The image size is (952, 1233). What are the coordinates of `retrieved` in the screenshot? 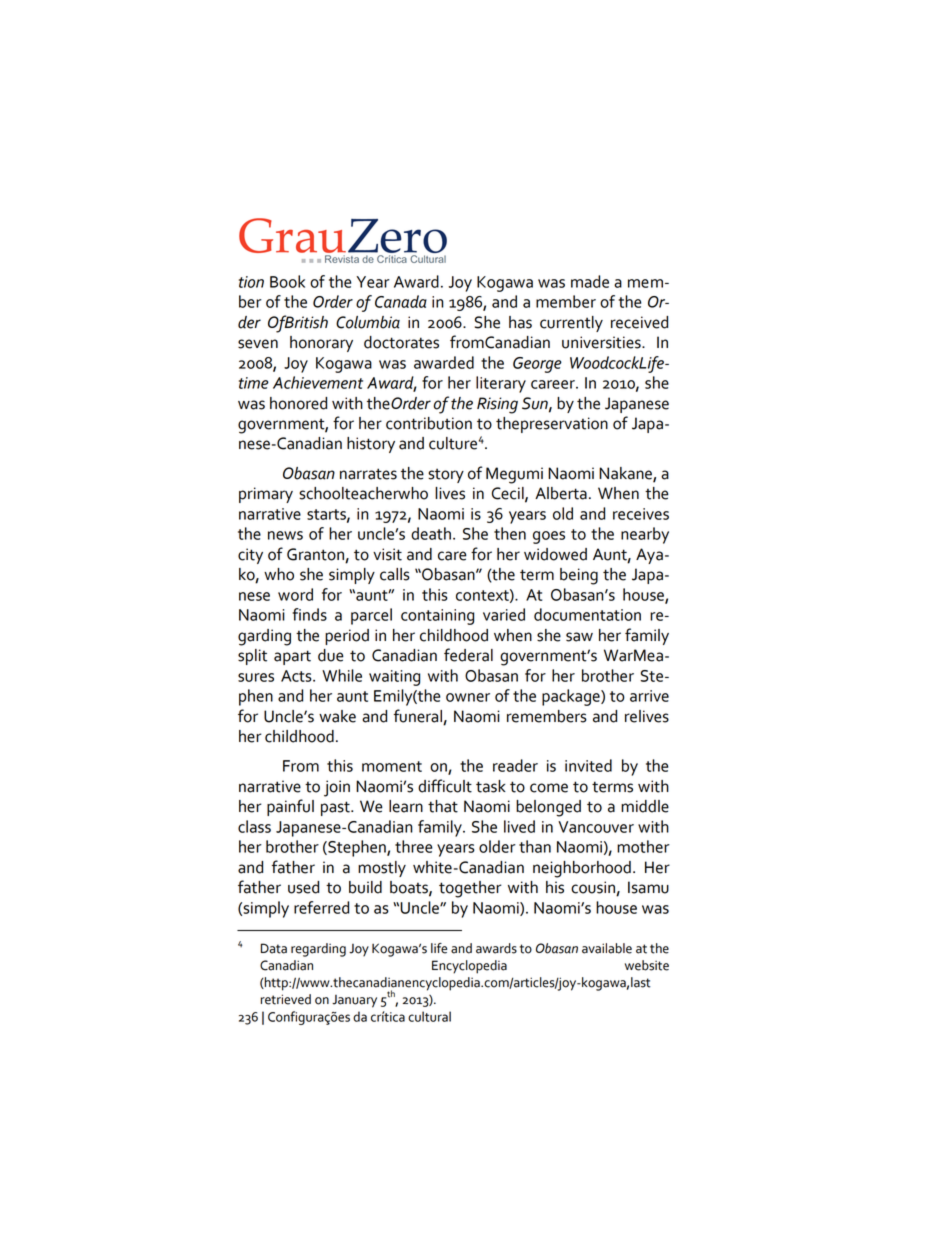 It's located at (286, 999).
